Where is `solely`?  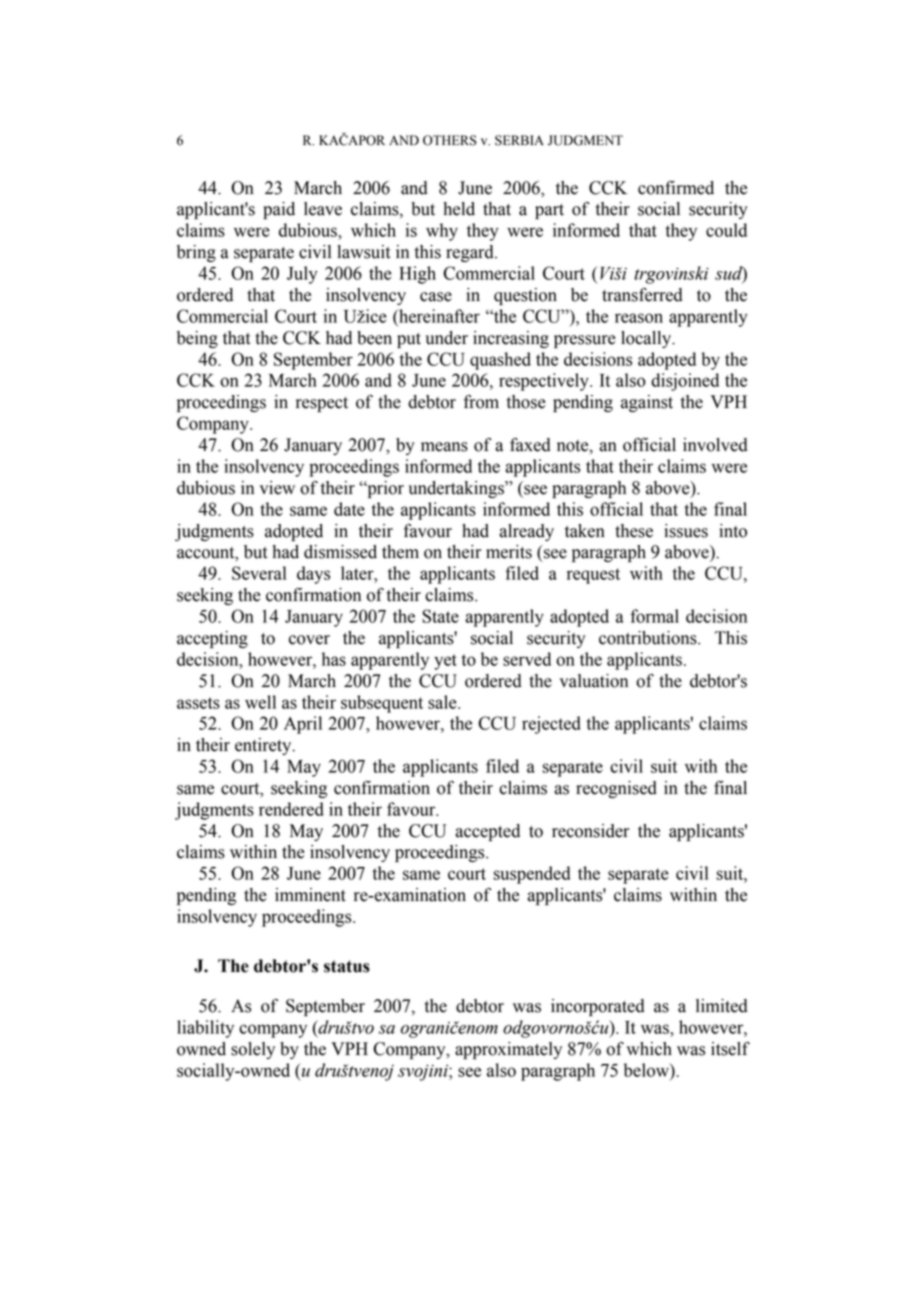
solely is located at coordinates (253, 1050).
